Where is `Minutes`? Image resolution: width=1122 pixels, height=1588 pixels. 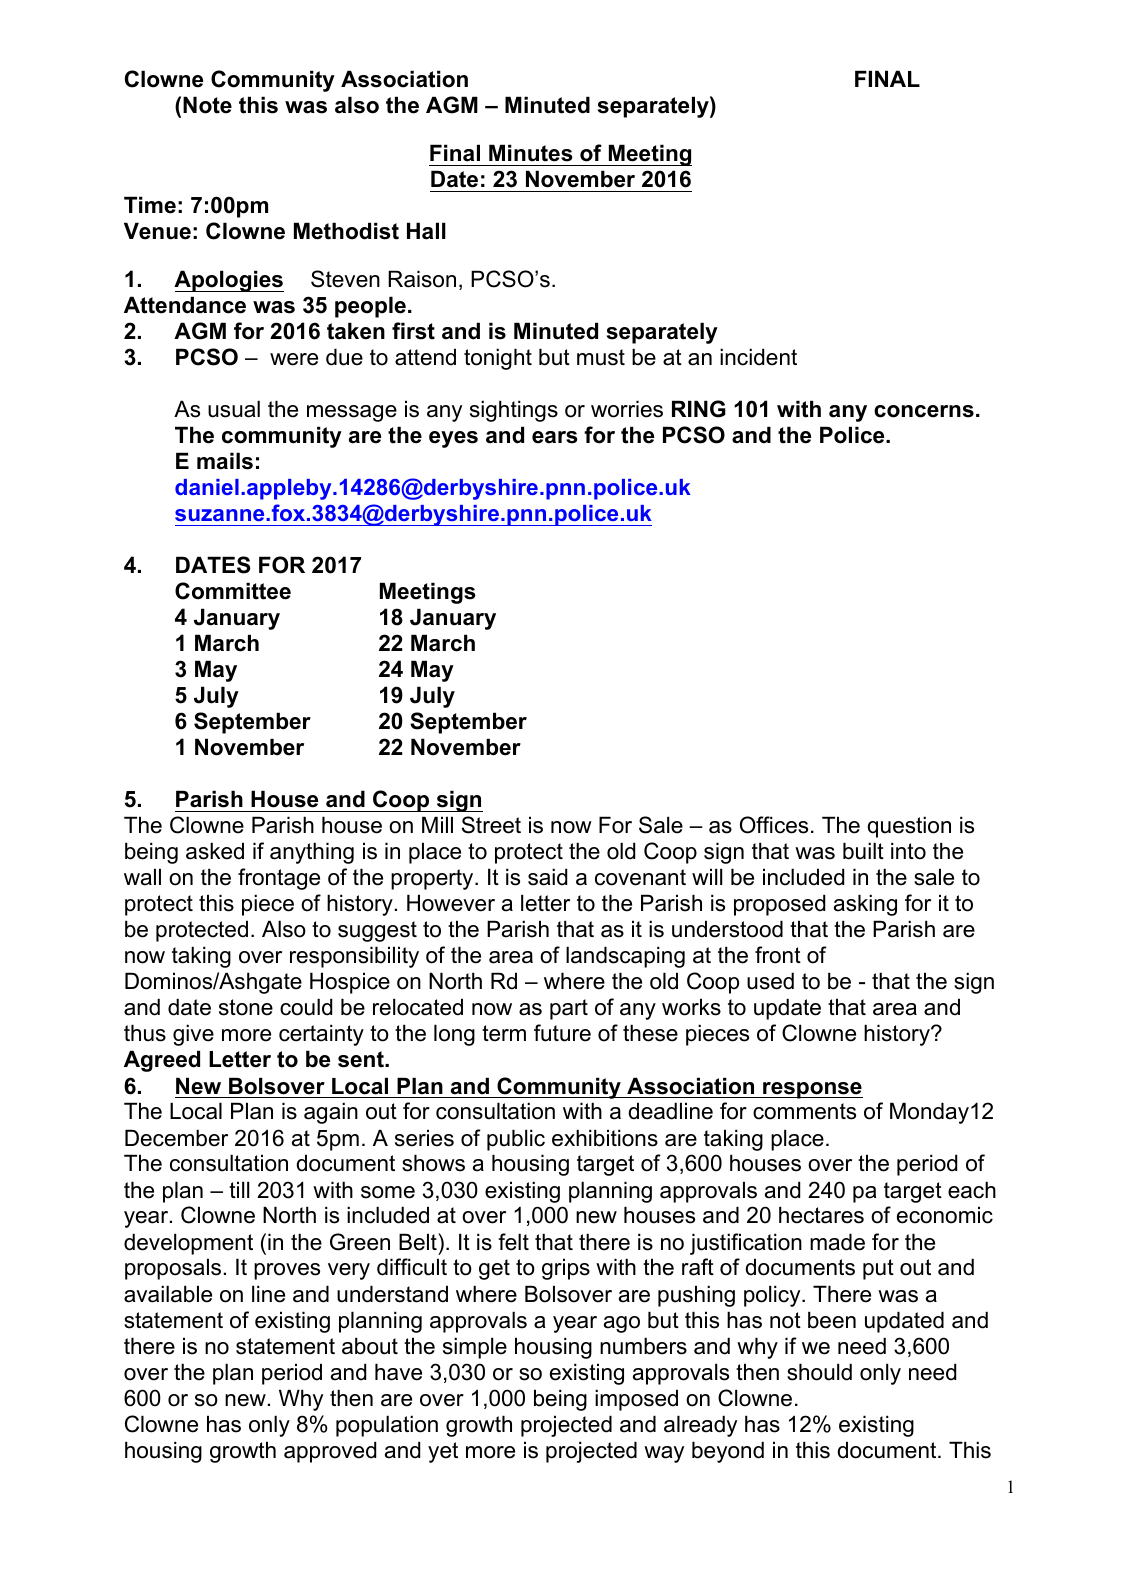
Minutes is located at coordinates (531, 153).
